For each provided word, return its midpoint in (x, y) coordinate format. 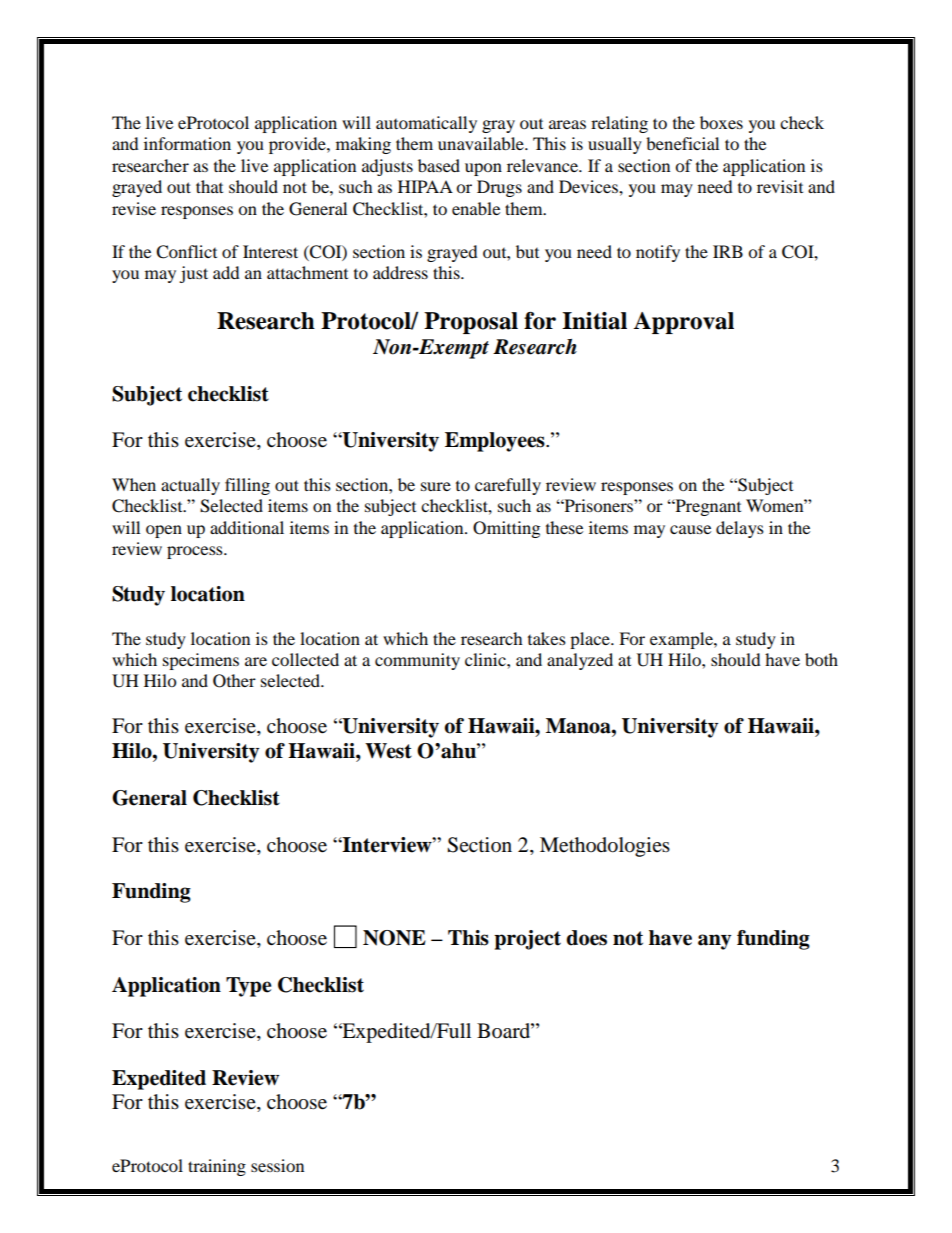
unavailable (482, 143)
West (388, 751)
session (277, 1165)
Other (234, 681)
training (217, 1167)
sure (436, 486)
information (187, 143)
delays (740, 529)
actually (190, 486)
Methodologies (605, 847)
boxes (721, 122)
